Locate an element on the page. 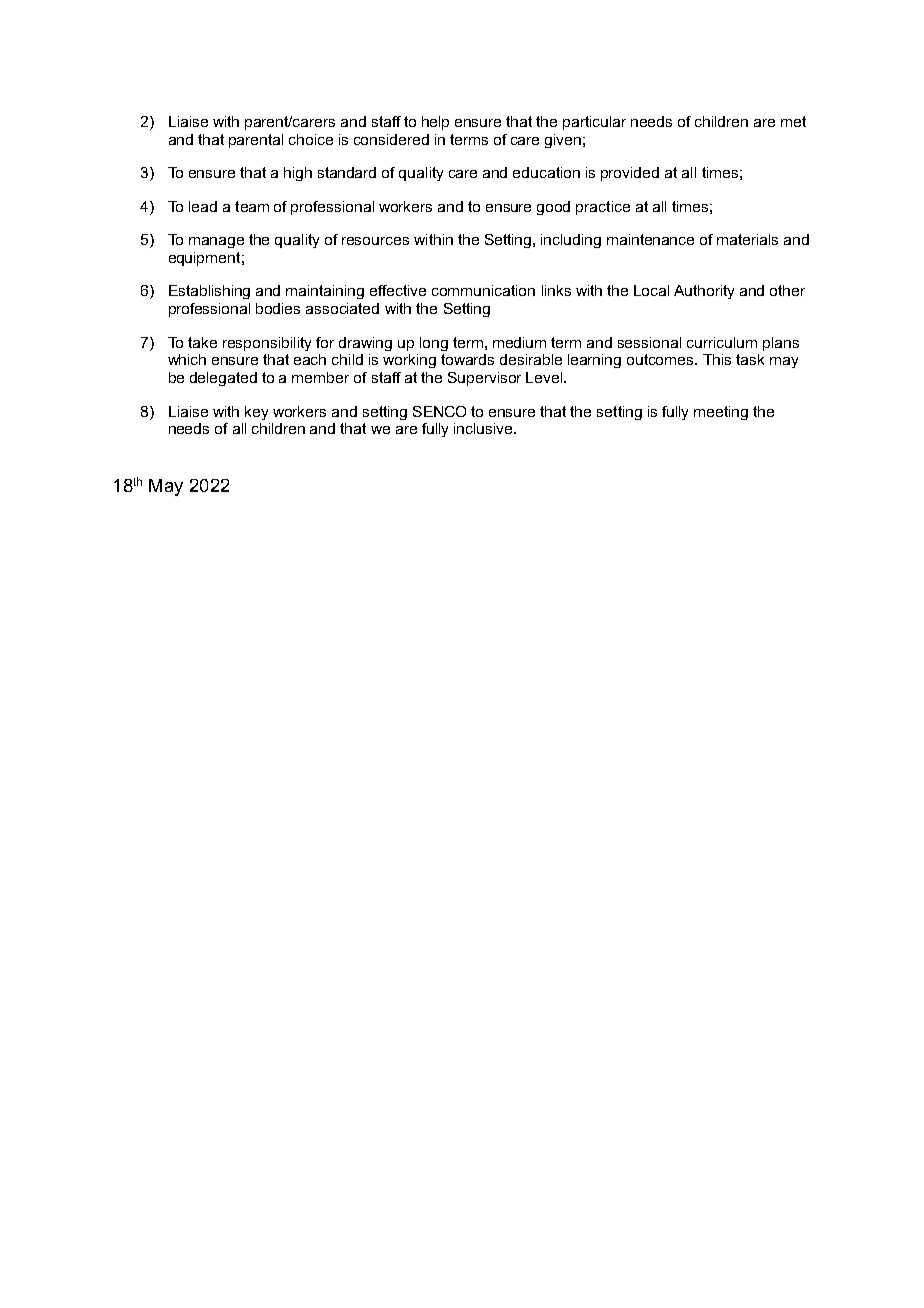  communication is located at coordinates (483, 290).
